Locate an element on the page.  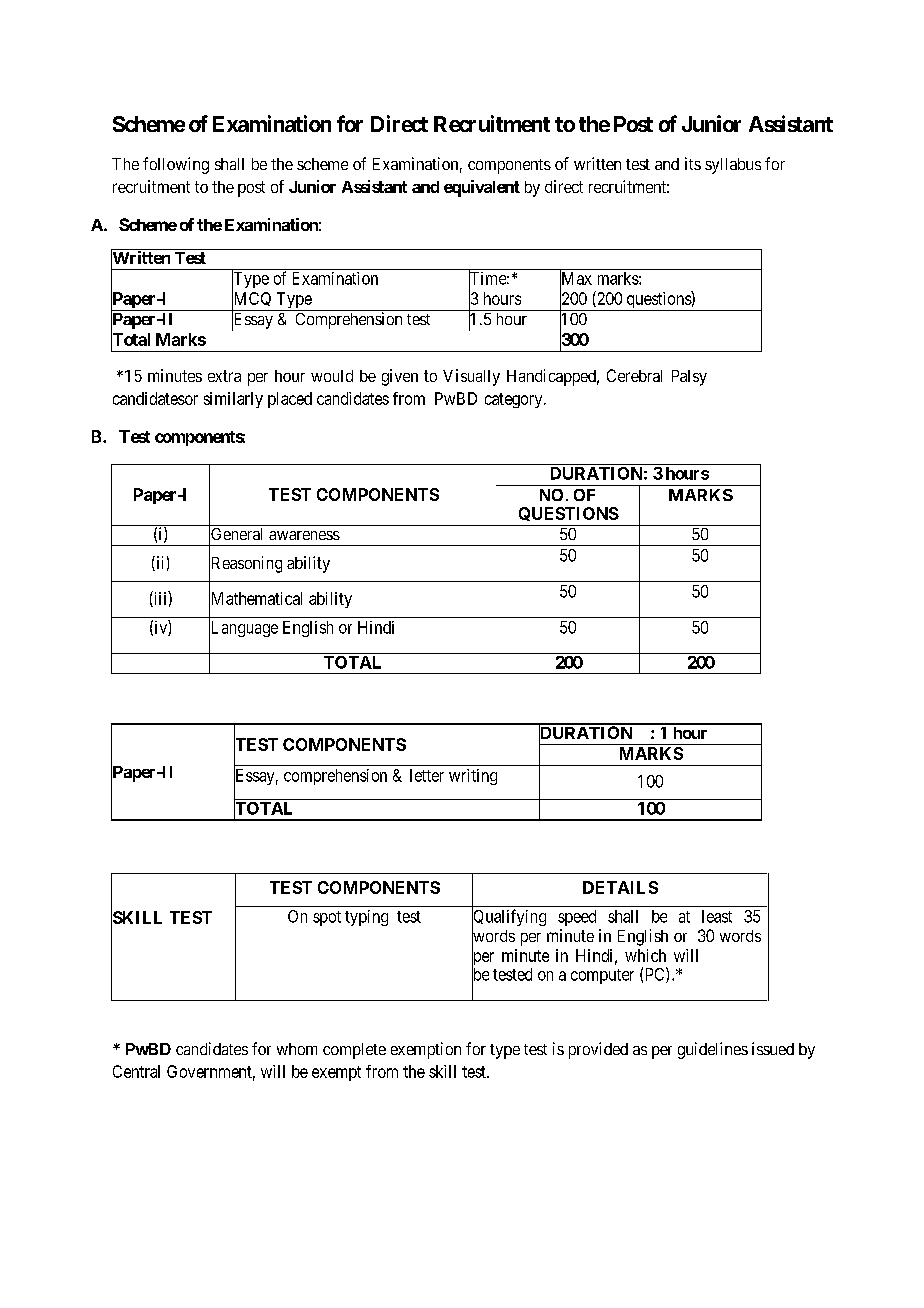
category is located at coordinates (515, 400).
